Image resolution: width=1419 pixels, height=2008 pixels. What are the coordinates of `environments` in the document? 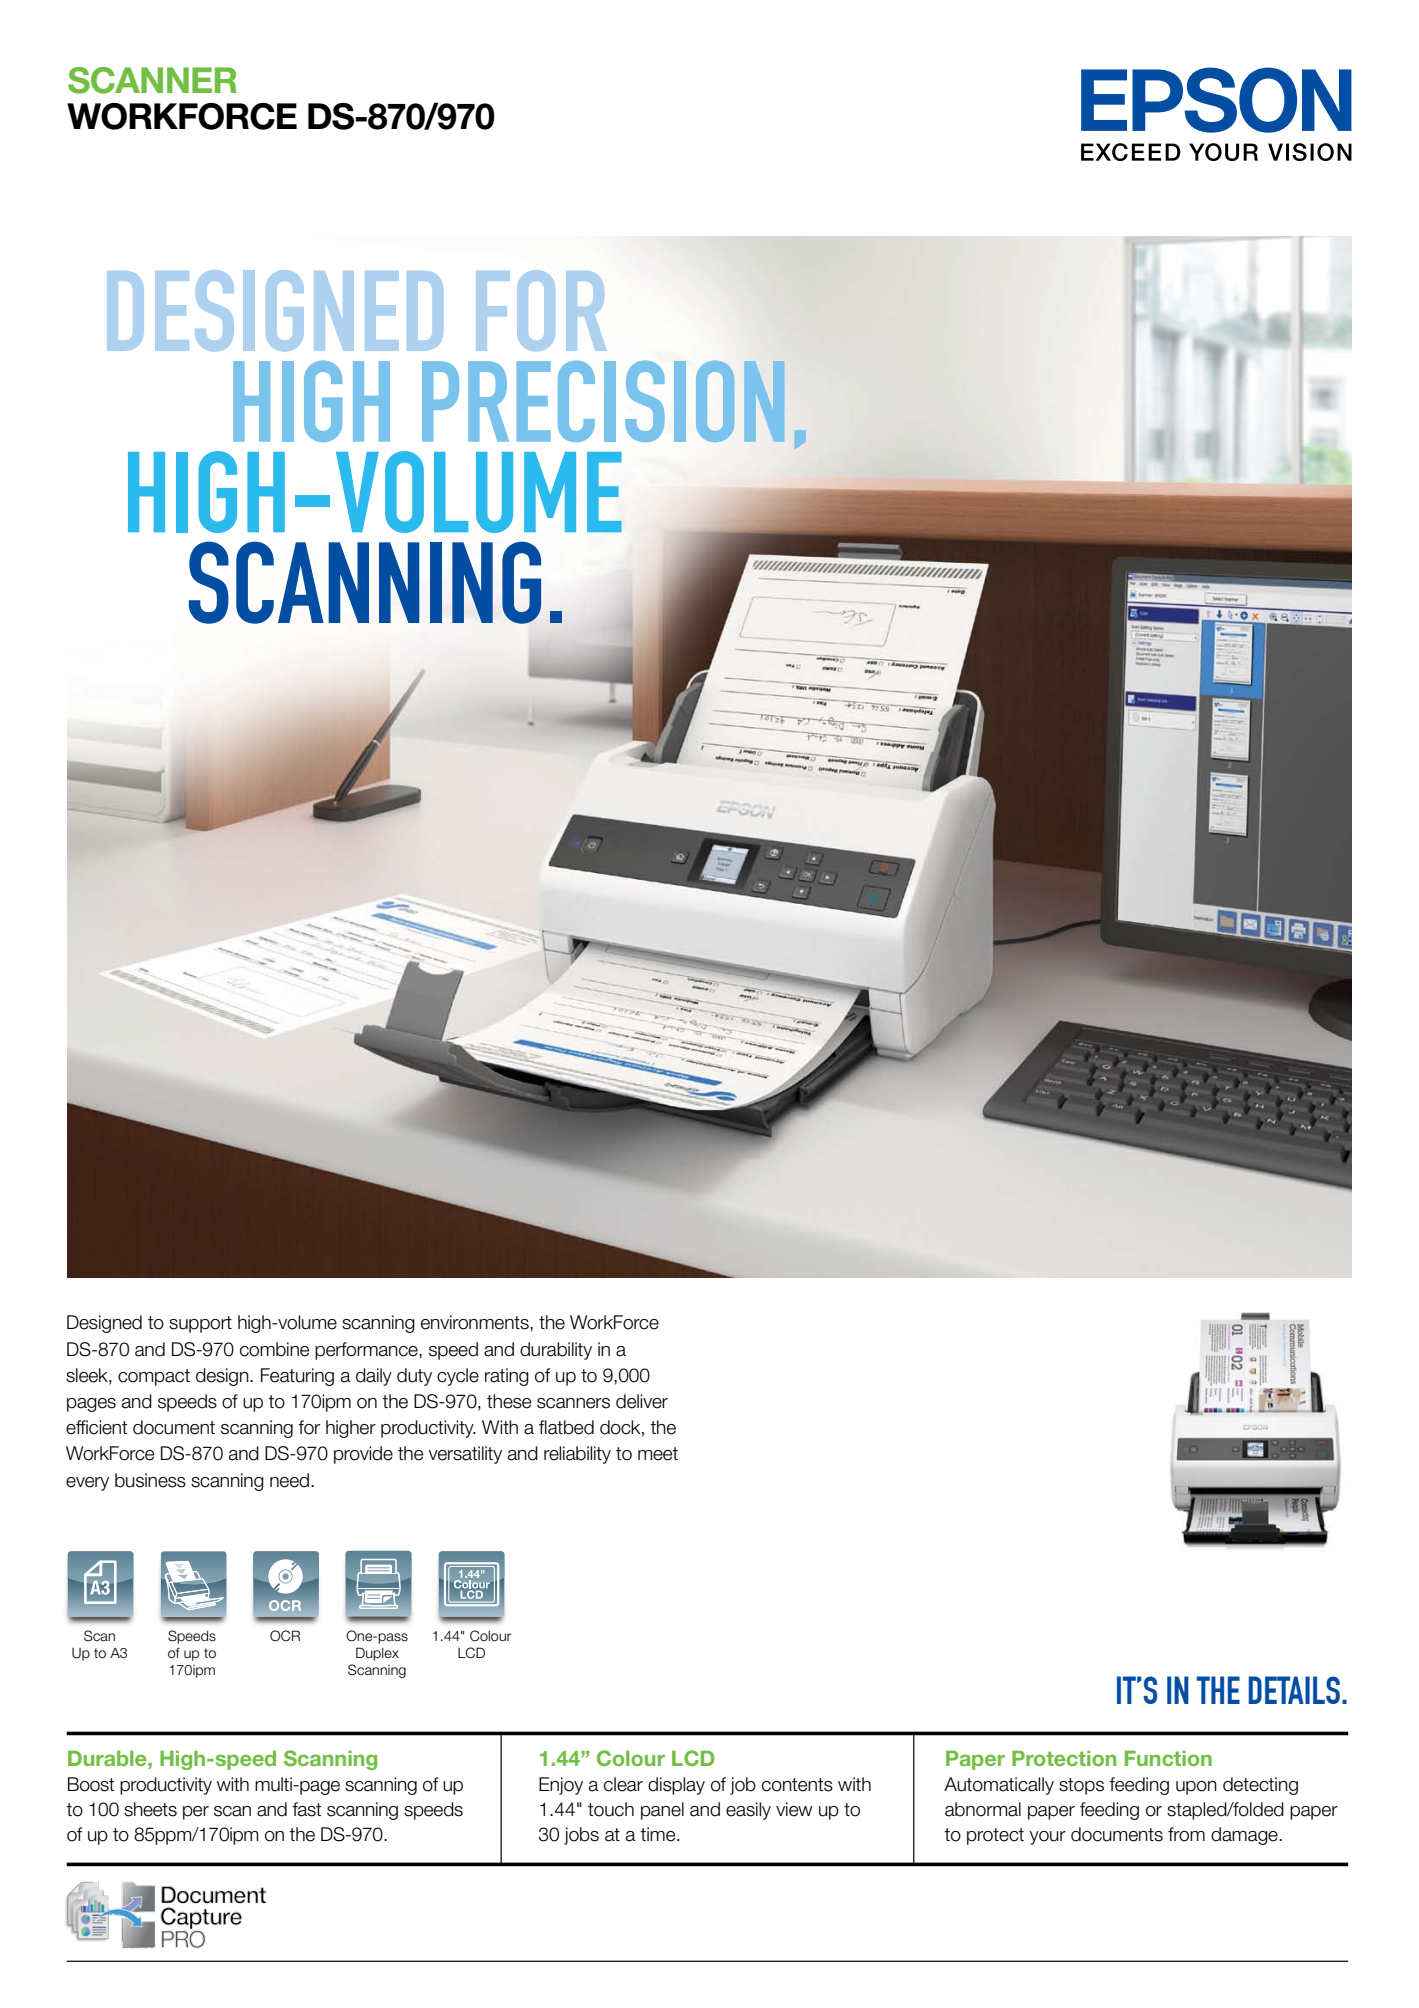 It's located at (476, 1322).
